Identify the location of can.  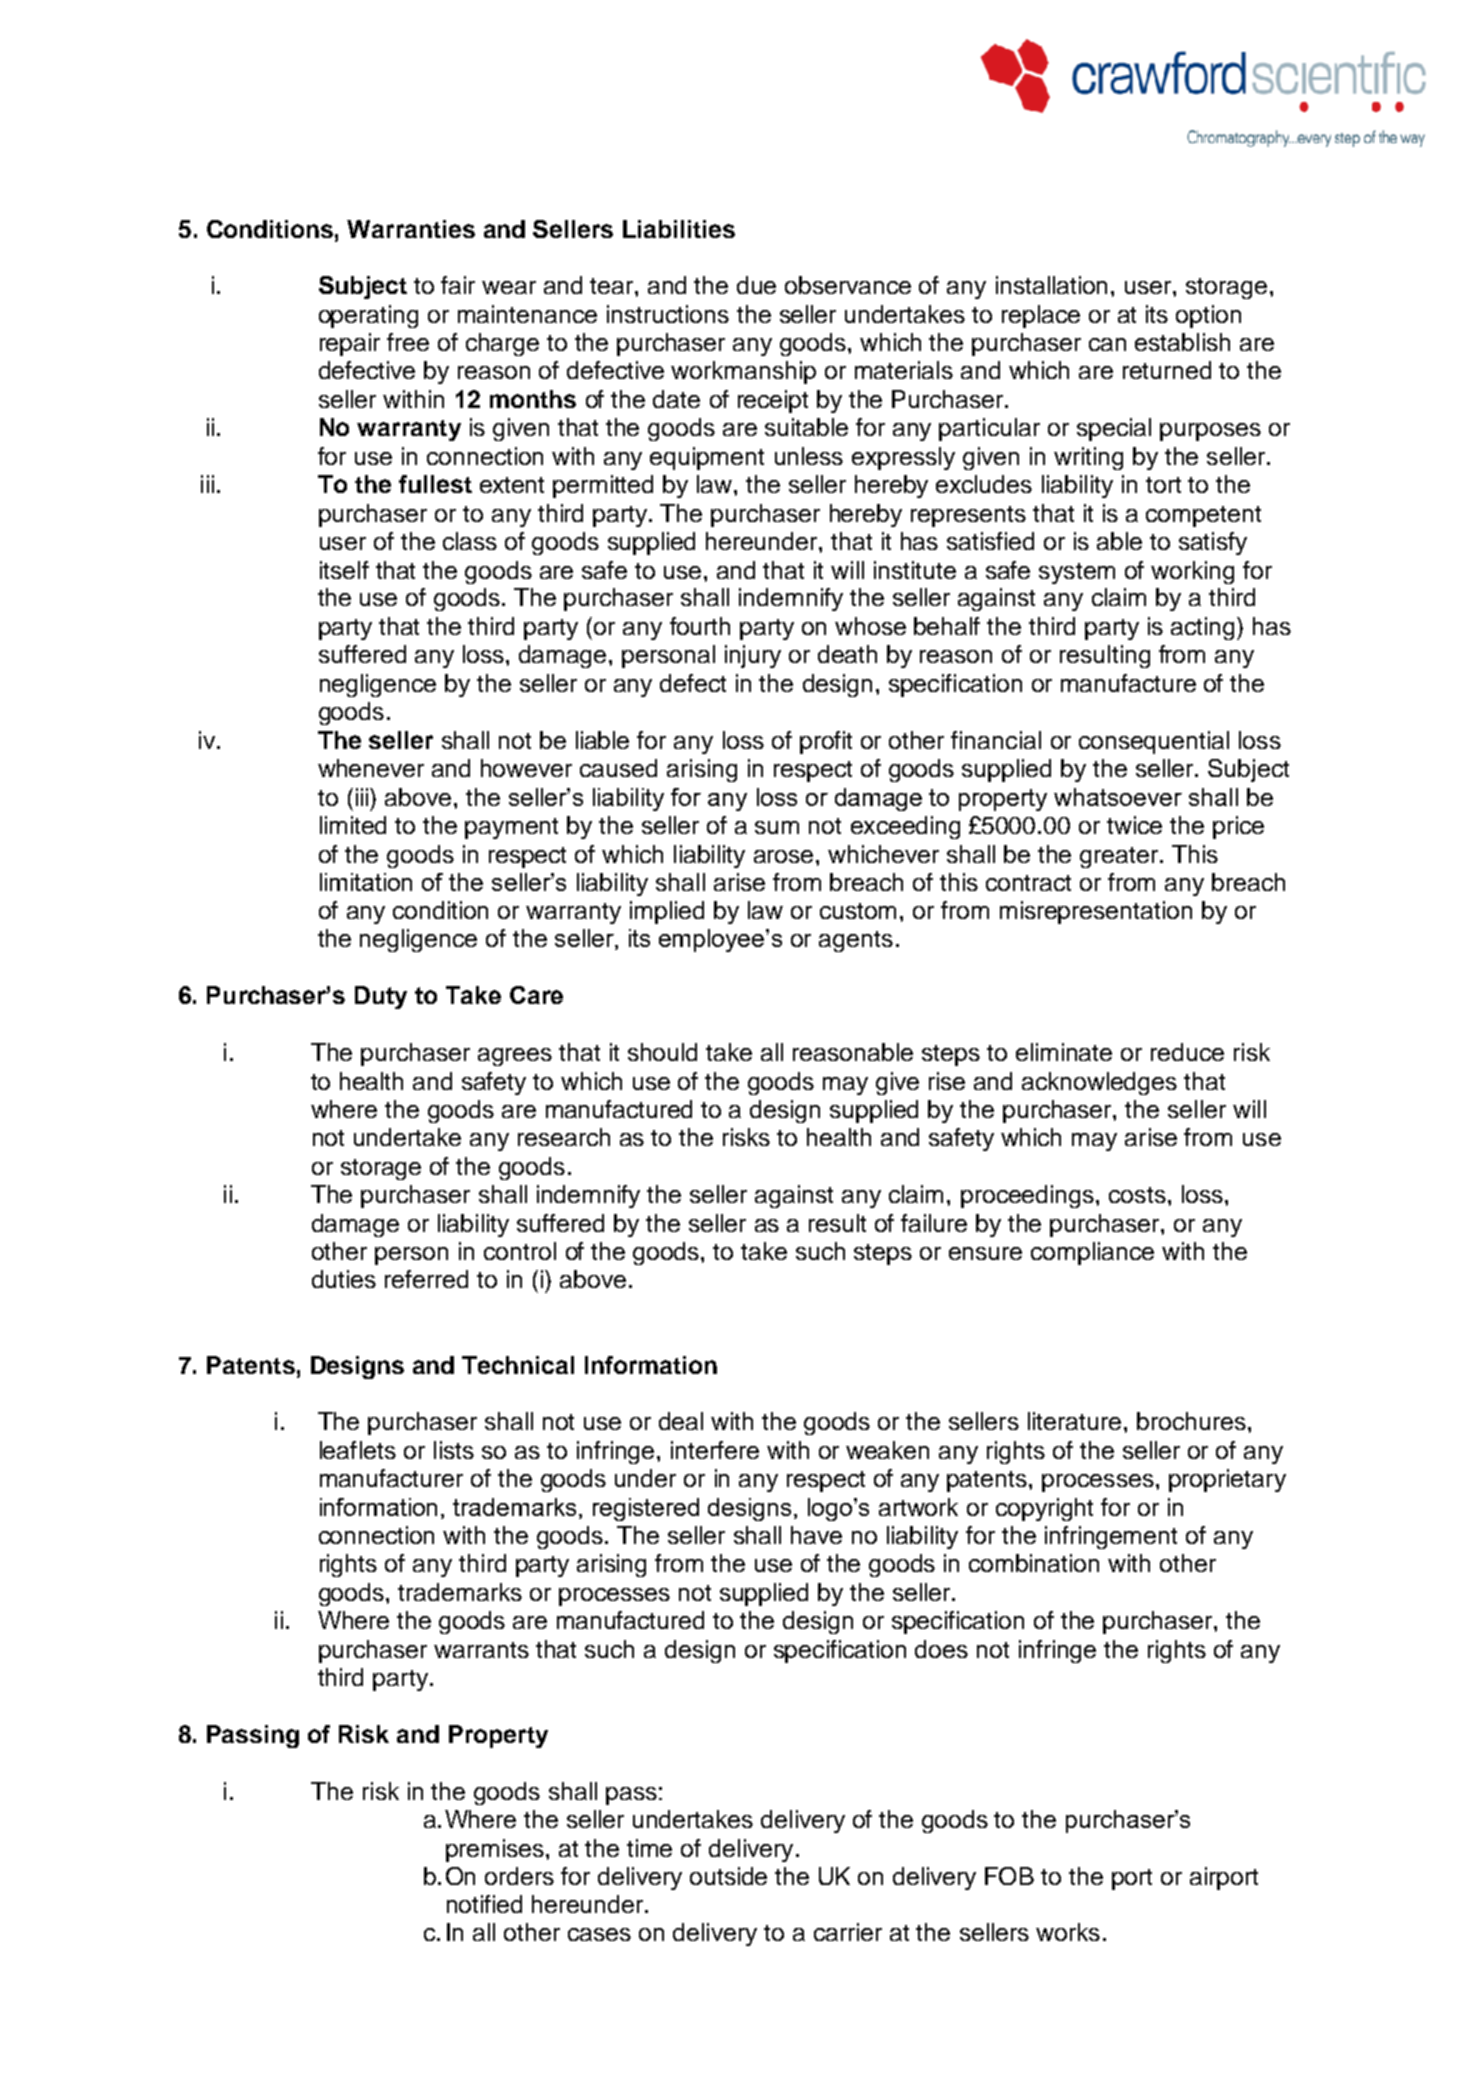
(1107, 344).
